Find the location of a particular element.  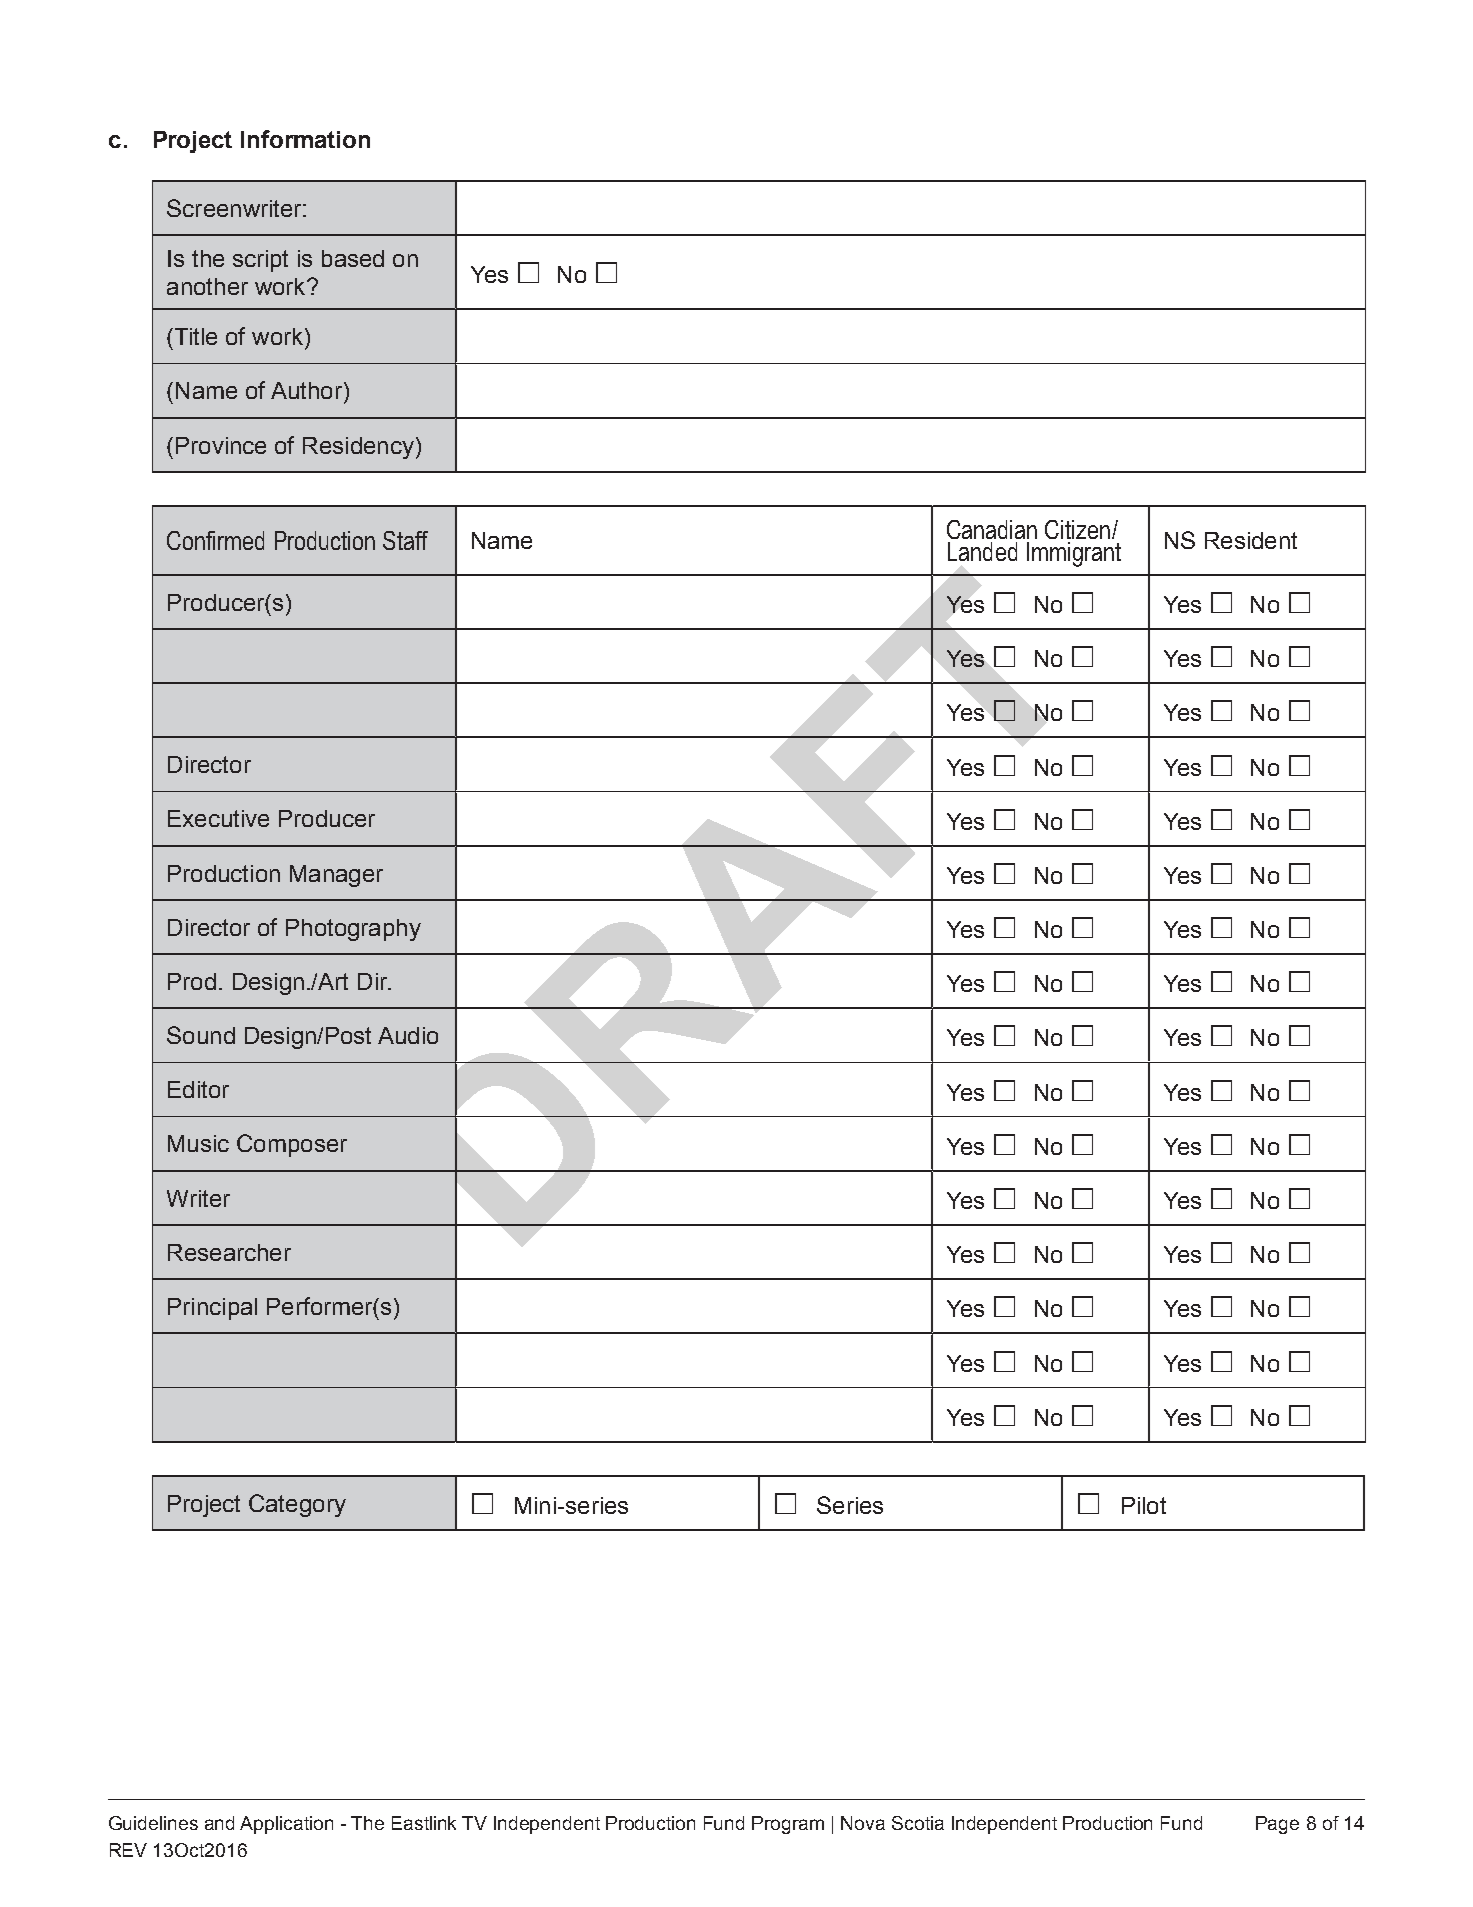

based is located at coordinates (353, 258).
